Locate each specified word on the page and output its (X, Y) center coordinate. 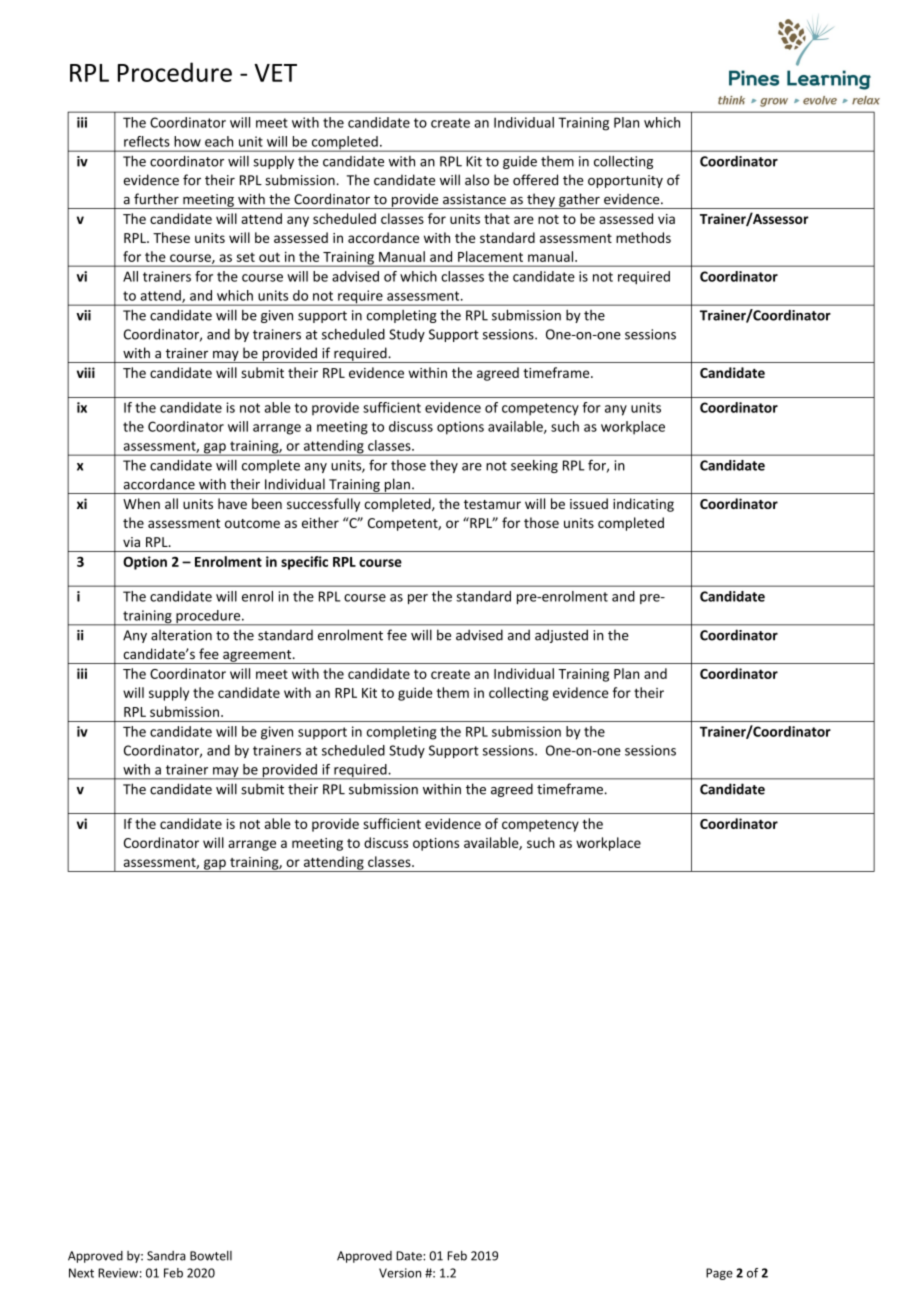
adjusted (561, 636)
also (477, 180)
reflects (147, 141)
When (141, 503)
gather (579, 201)
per (418, 599)
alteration (181, 635)
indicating (643, 505)
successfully (323, 505)
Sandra (166, 1256)
